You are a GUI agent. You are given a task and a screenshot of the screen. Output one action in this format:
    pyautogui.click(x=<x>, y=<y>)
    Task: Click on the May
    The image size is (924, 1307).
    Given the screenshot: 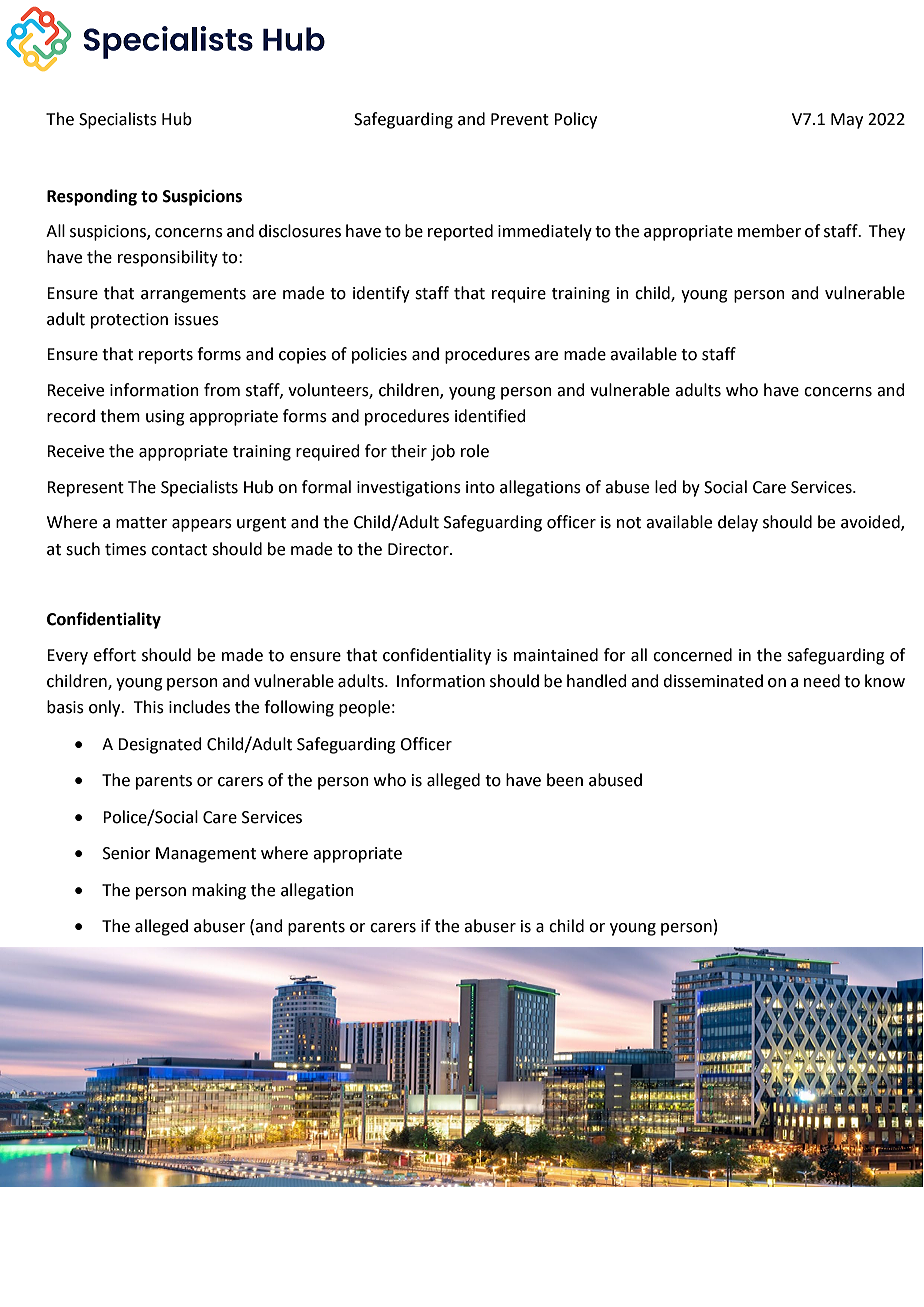 What is the action you would take?
    pyautogui.click(x=847, y=121)
